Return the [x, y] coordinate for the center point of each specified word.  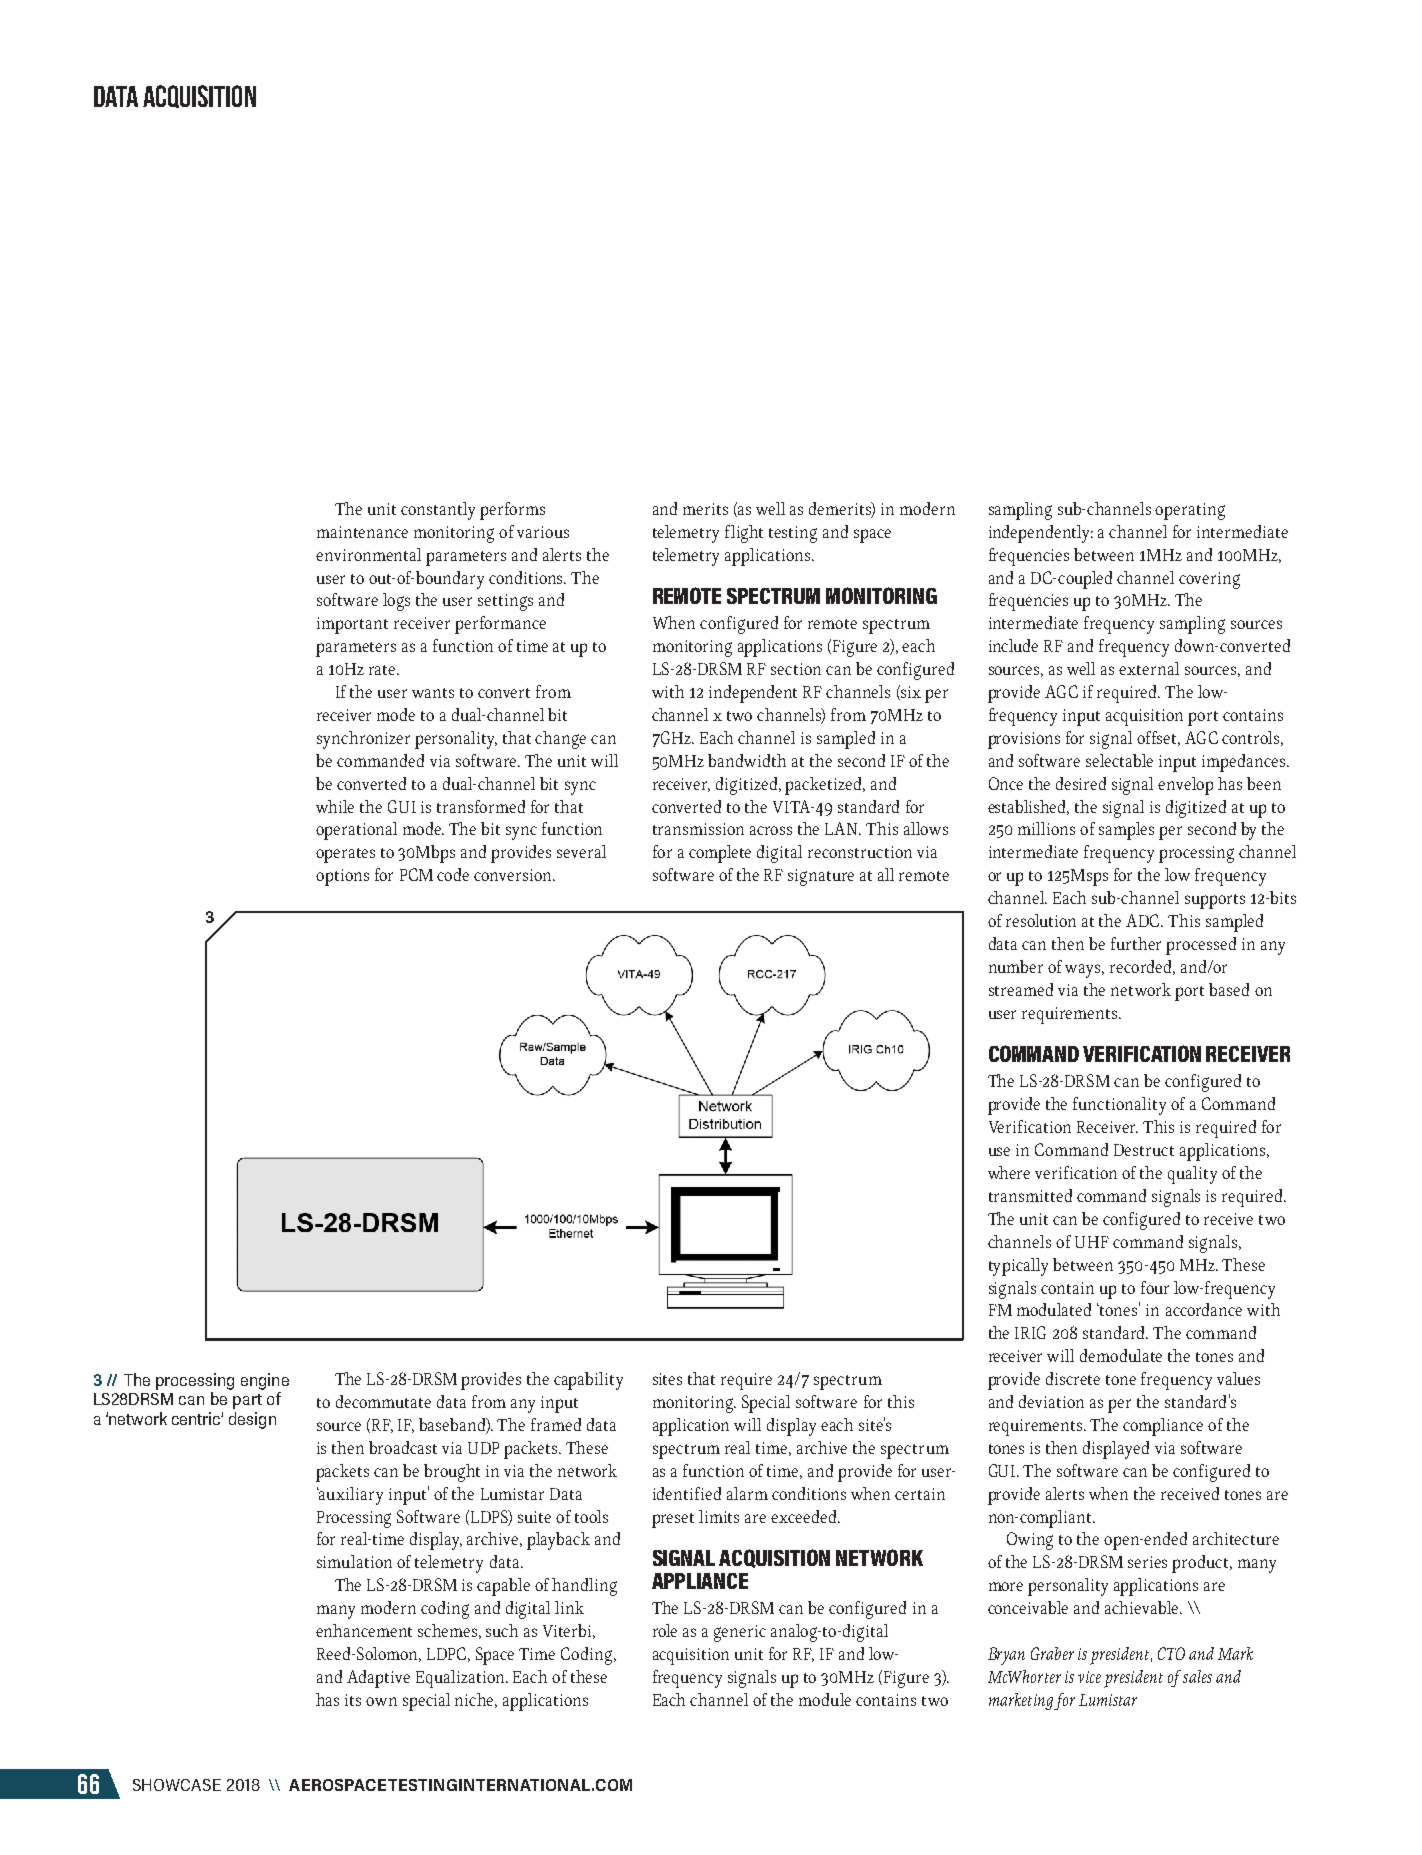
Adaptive [378, 1679]
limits [719, 1516]
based [1229, 989]
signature [821, 877]
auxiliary [350, 1496]
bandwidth [747, 760]
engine [265, 1381]
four [1155, 1287]
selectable [1119, 760]
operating [1190, 511]
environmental [368, 554]
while [335, 806]
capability [588, 1381]
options [342, 877]
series [1147, 1562]
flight [744, 534]
